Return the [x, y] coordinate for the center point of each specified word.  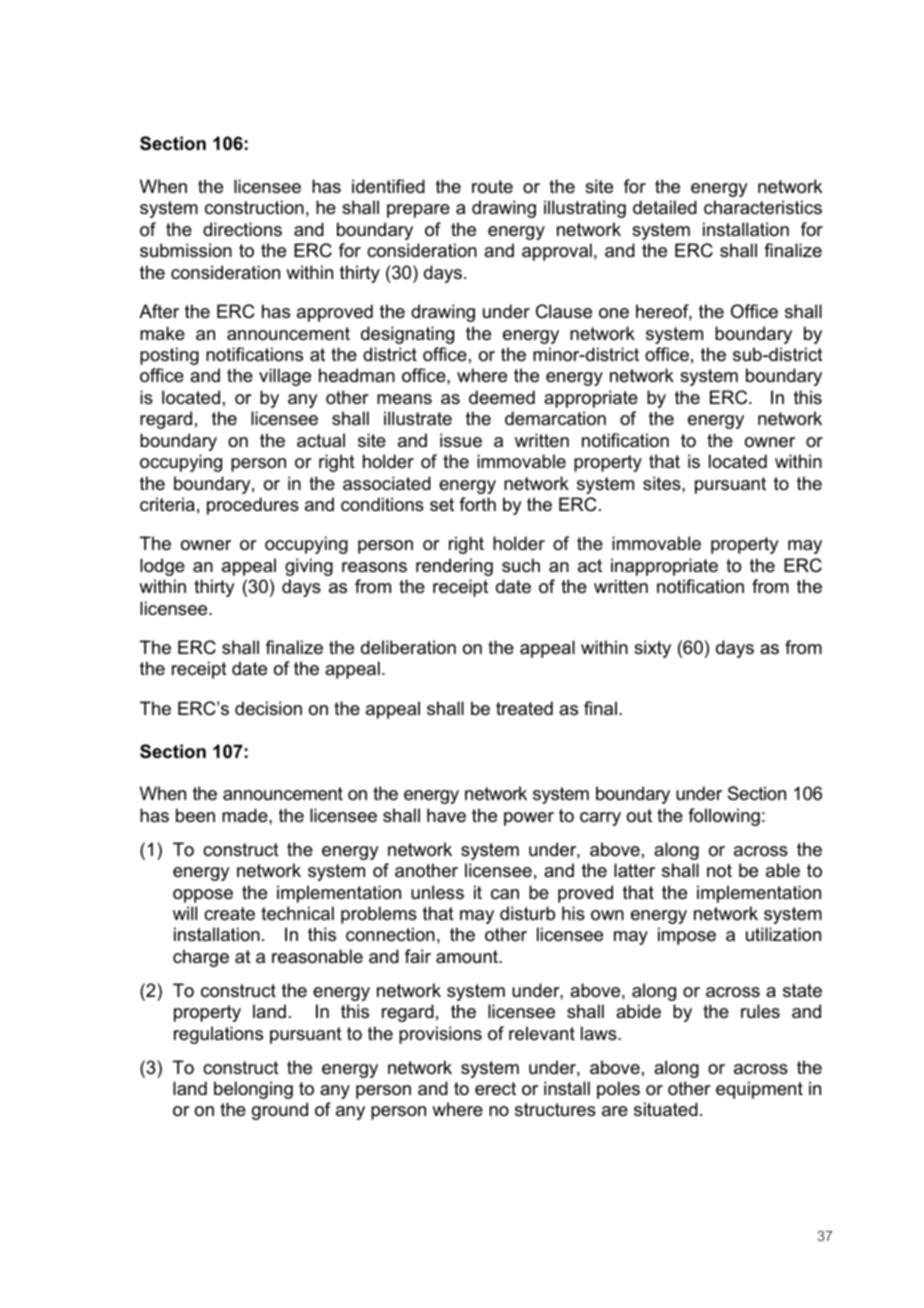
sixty [652, 649]
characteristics [763, 207]
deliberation [408, 647]
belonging [253, 1090]
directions [242, 229]
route [492, 186]
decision [268, 708]
